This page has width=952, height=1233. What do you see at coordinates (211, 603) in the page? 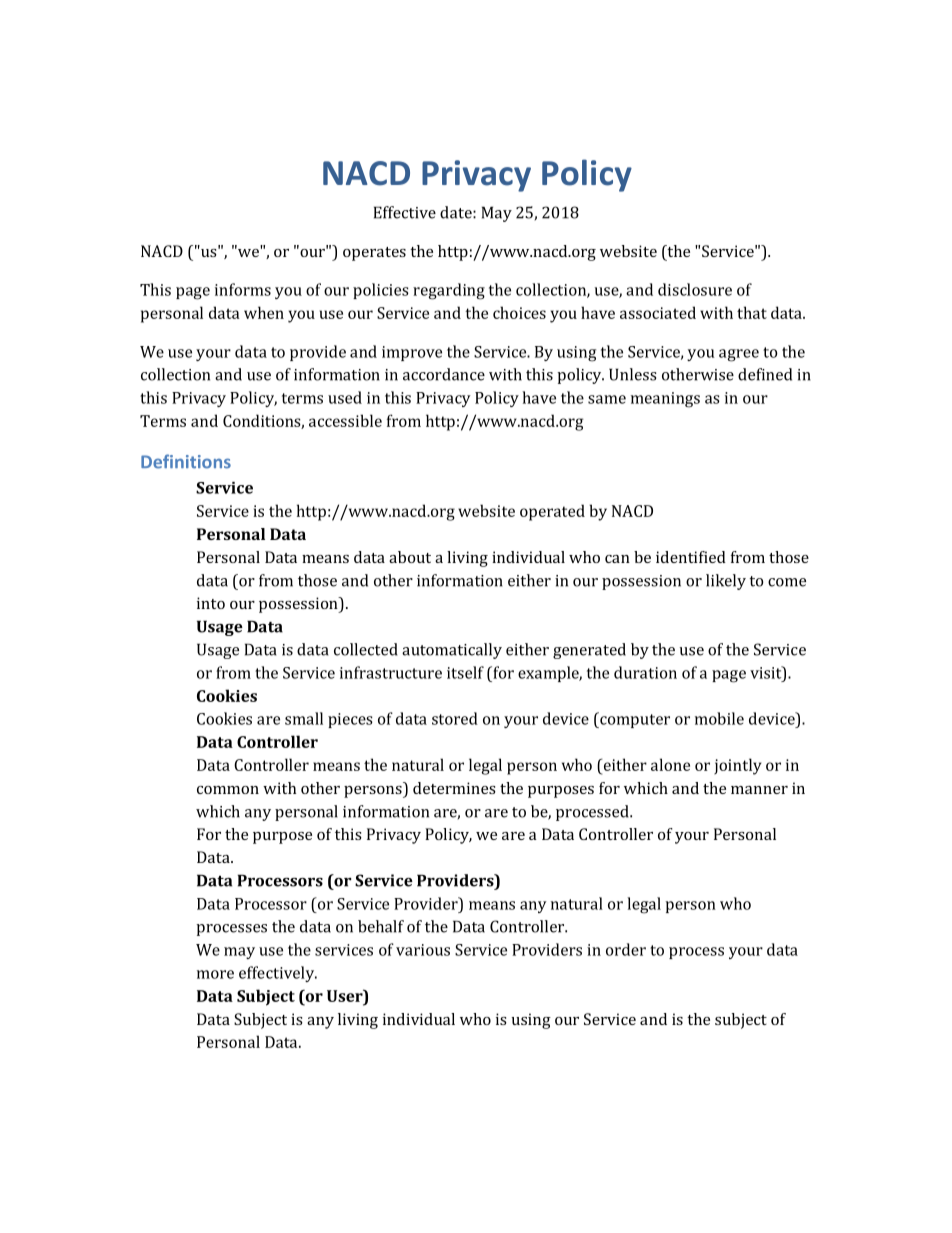
I see `into` at bounding box center [211, 603].
